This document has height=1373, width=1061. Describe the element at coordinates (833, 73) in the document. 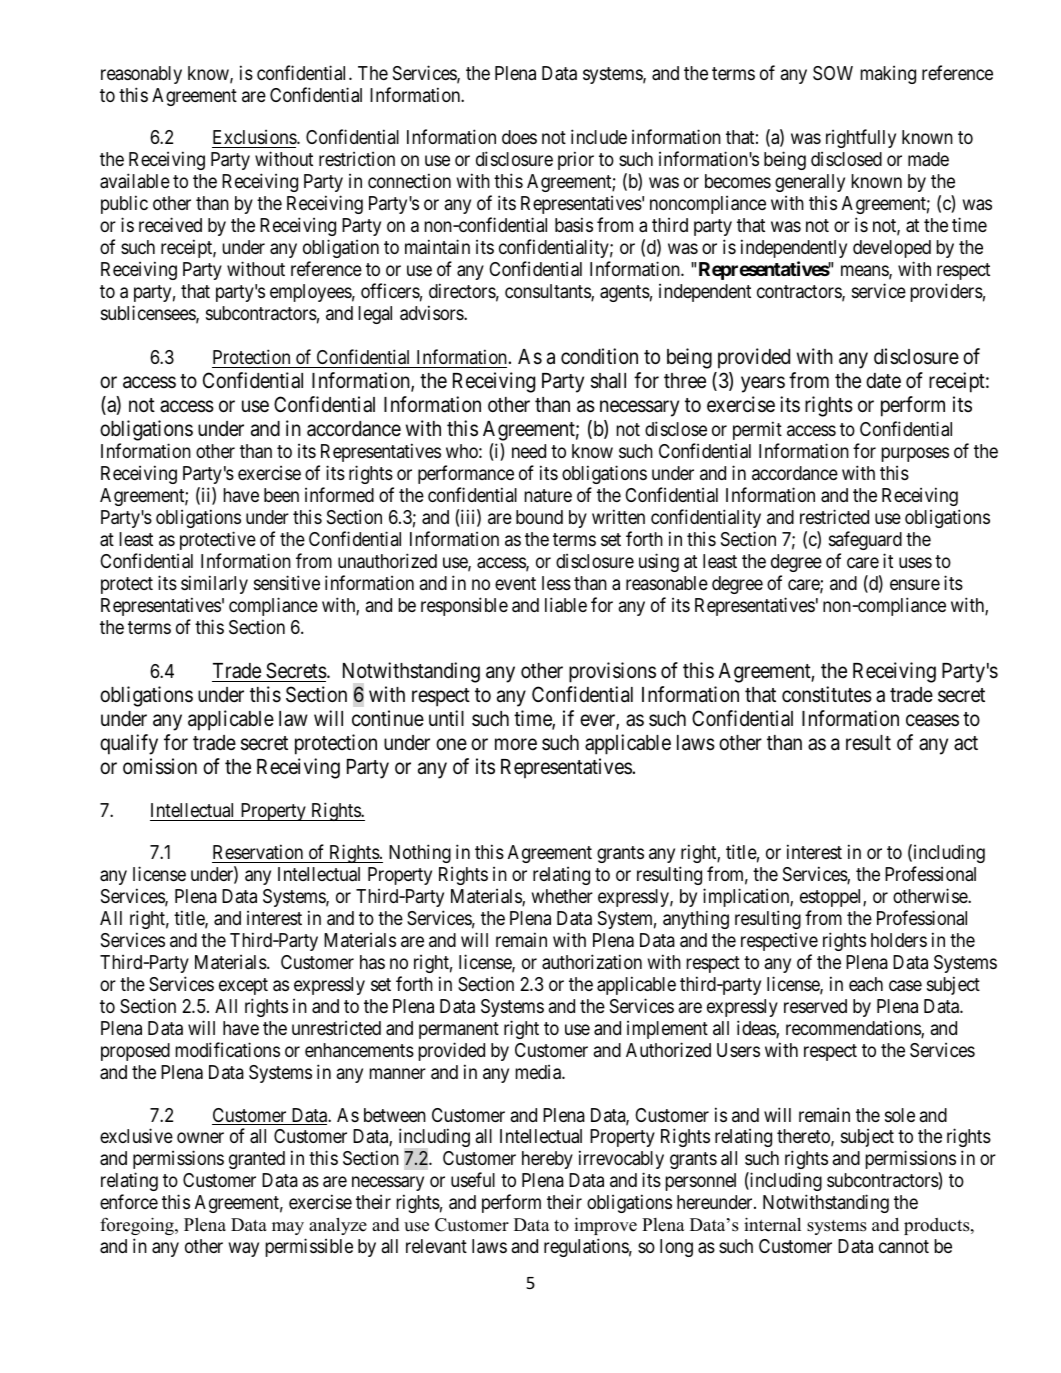

I see `SOW` at that location.
